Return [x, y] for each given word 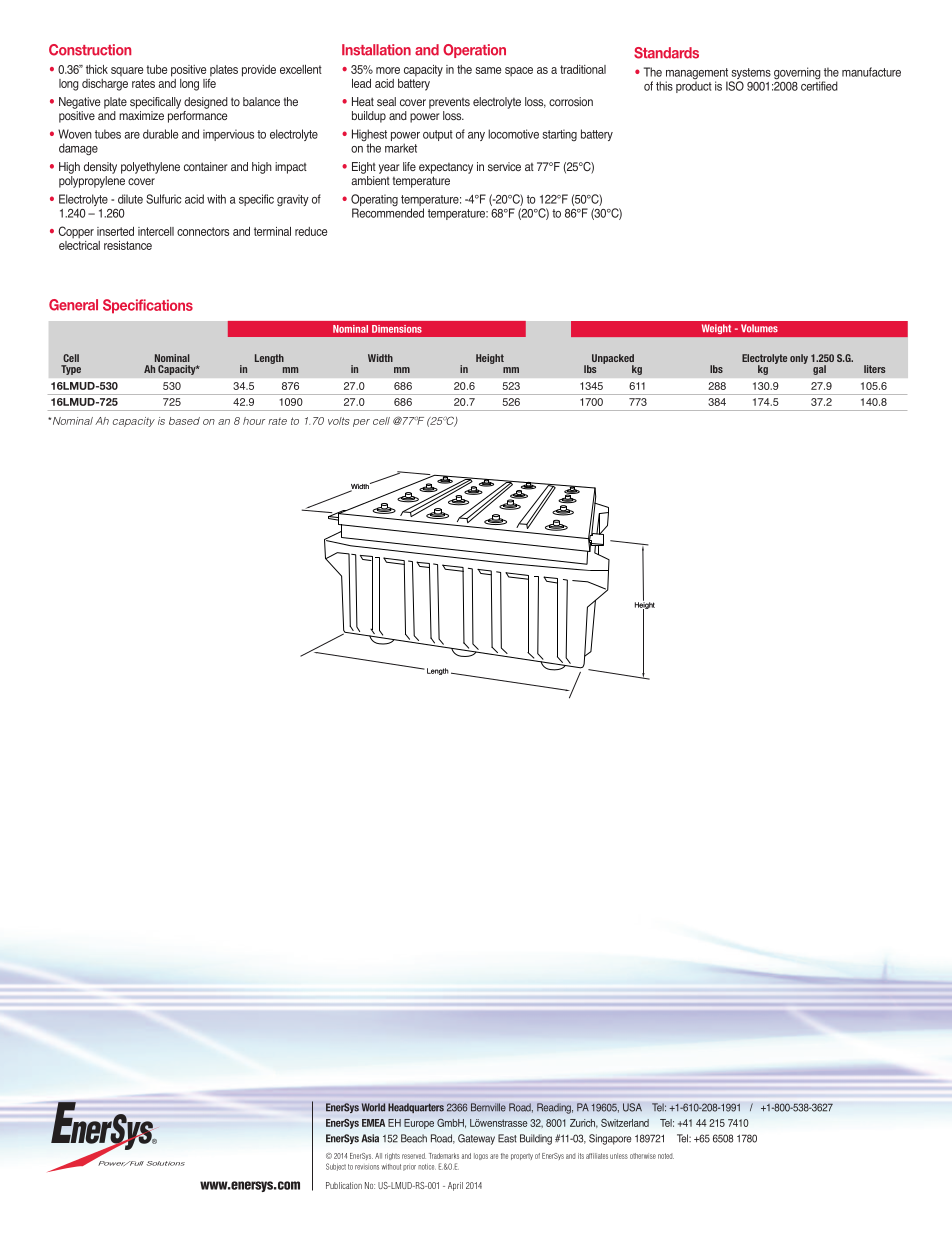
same [488, 70]
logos [481, 1156]
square [127, 71]
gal [819, 370]
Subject [336, 1167]
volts [339, 421]
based [184, 421]
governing [798, 74]
